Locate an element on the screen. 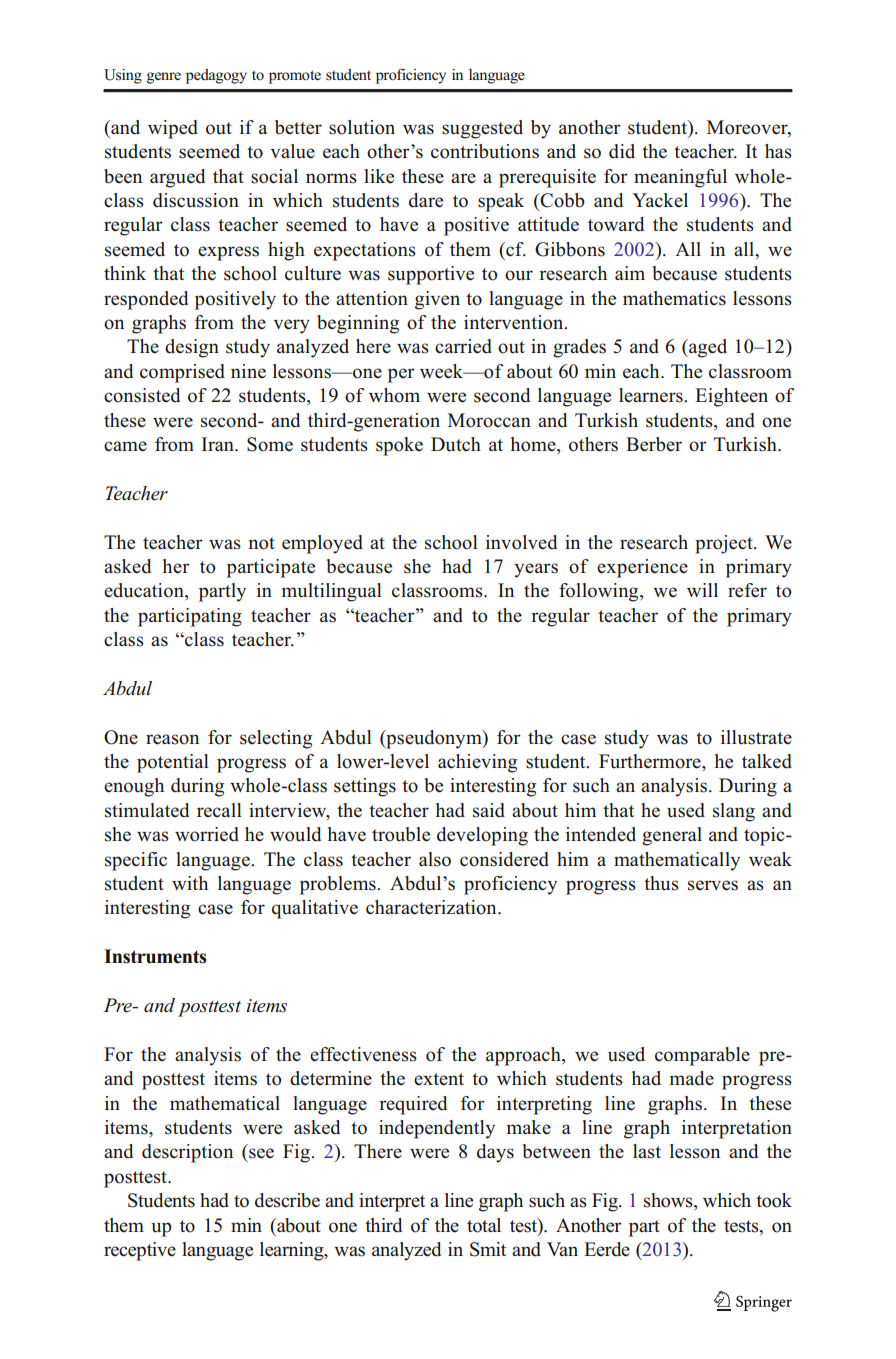  suggested is located at coordinates (482, 129).
